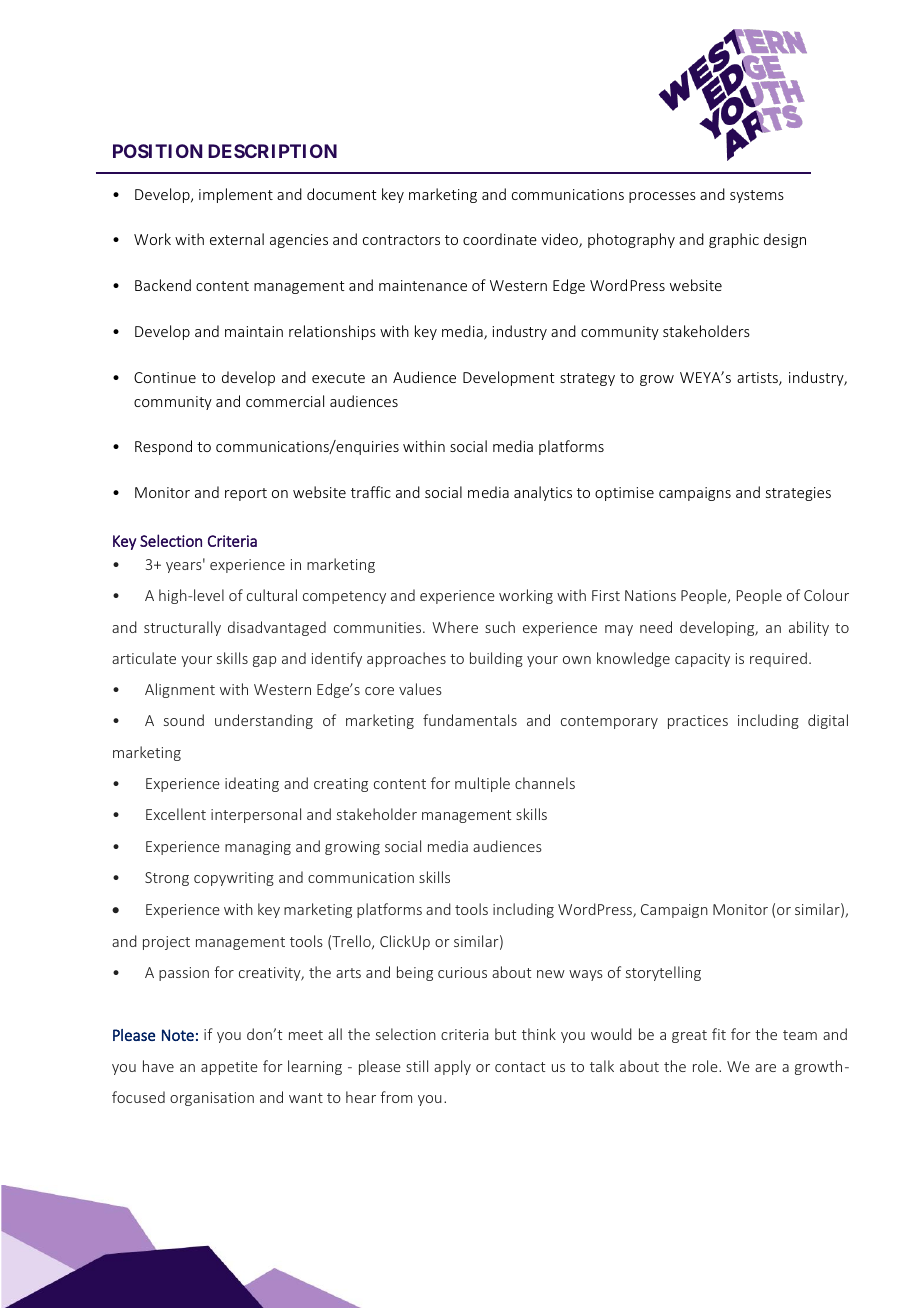 This screenshot has height=1308, width=924. Describe the element at coordinates (757, 196) in the screenshot. I see `systems` at that location.
